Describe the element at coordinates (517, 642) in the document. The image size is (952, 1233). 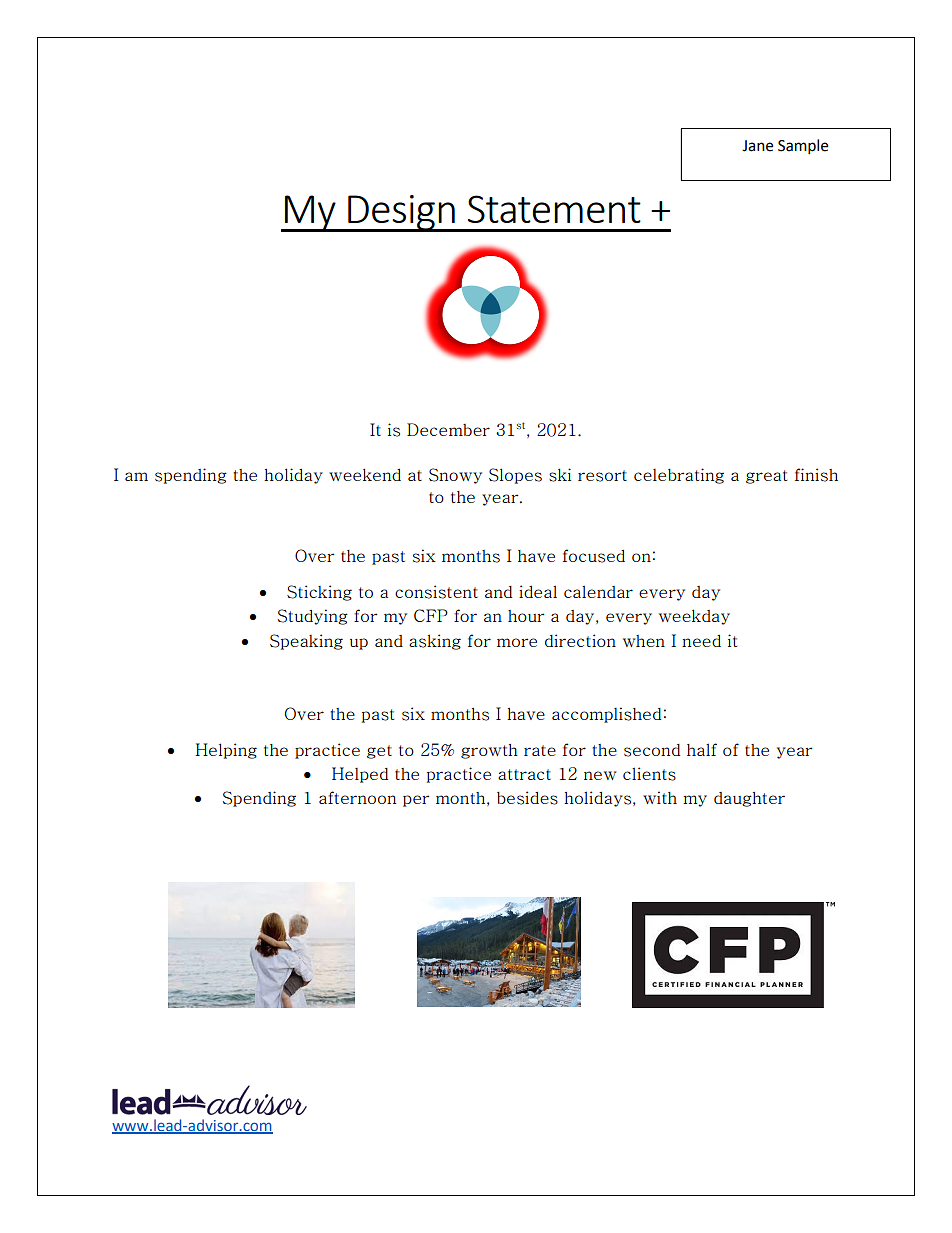
I see `more` at that location.
